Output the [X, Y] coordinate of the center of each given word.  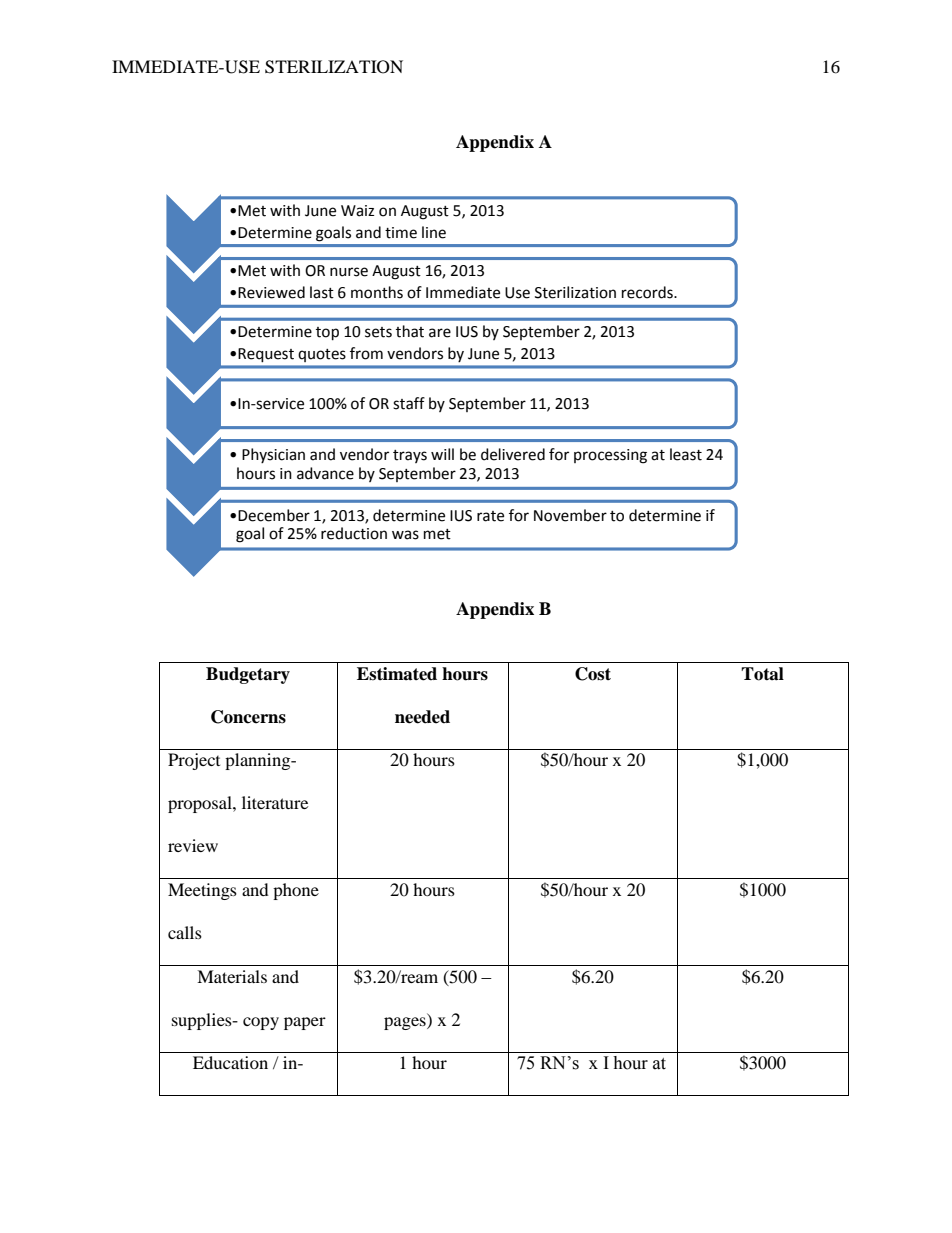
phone [296, 891]
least [686, 454]
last [322, 292]
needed [422, 717]
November [570, 515]
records [648, 292]
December [274, 515]
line [434, 232]
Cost [593, 674]
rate [490, 516]
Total [762, 674]
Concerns [248, 717]
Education [230, 1062]
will [442, 454]
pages [406, 1023]
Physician [273, 455]
